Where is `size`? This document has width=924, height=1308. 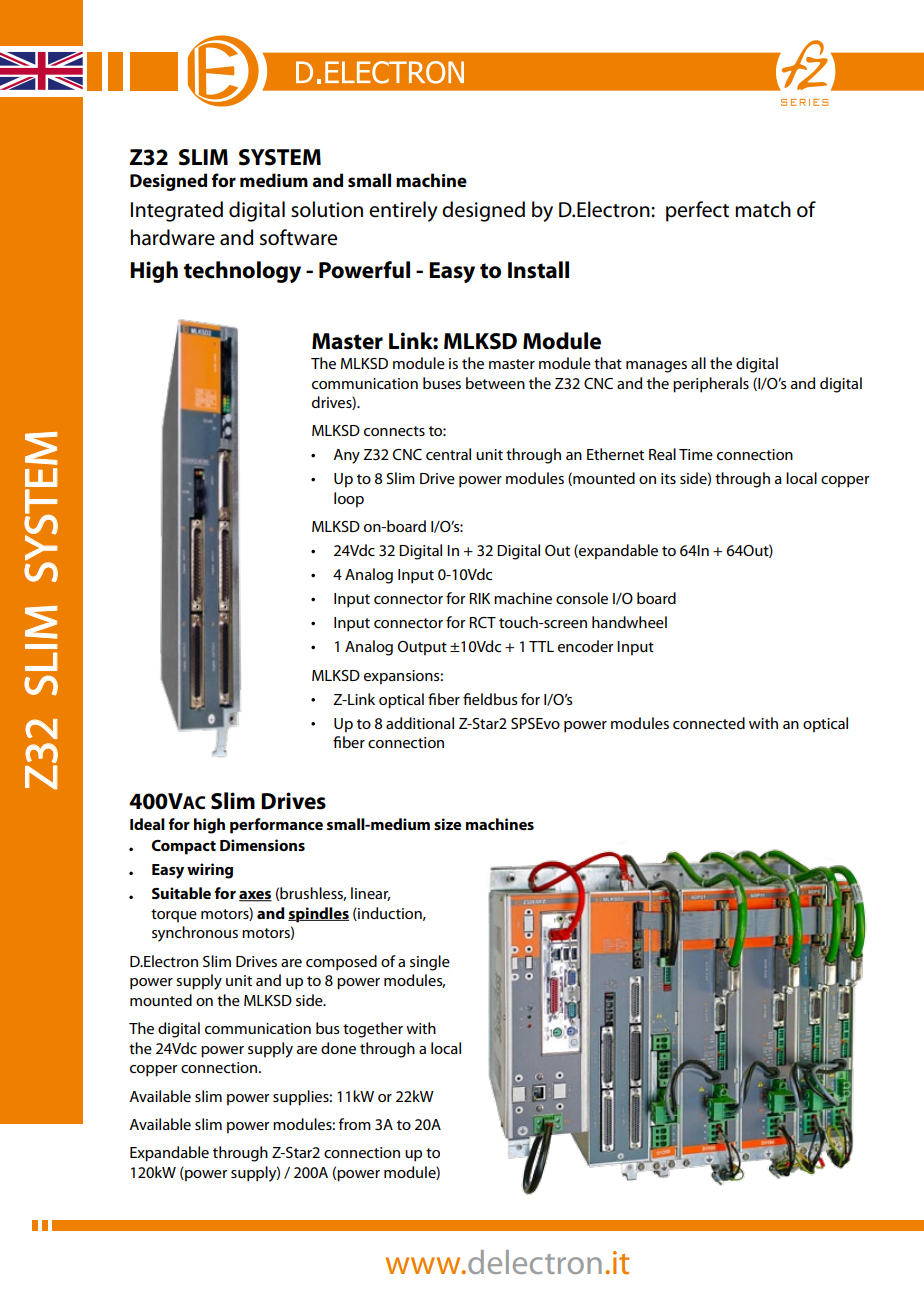
size is located at coordinates (448, 824).
